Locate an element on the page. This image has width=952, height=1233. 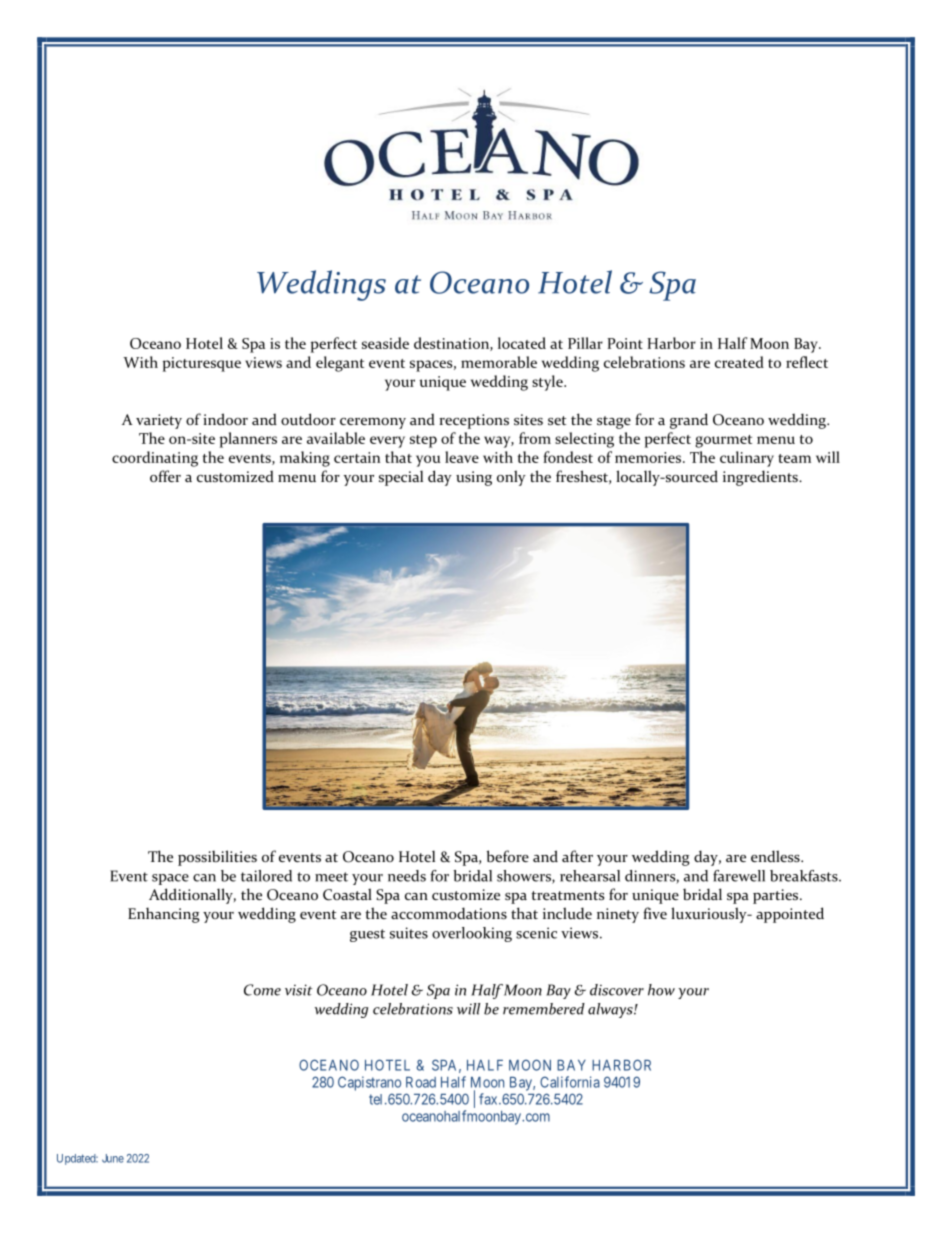
endless is located at coordinates (776, 856).
